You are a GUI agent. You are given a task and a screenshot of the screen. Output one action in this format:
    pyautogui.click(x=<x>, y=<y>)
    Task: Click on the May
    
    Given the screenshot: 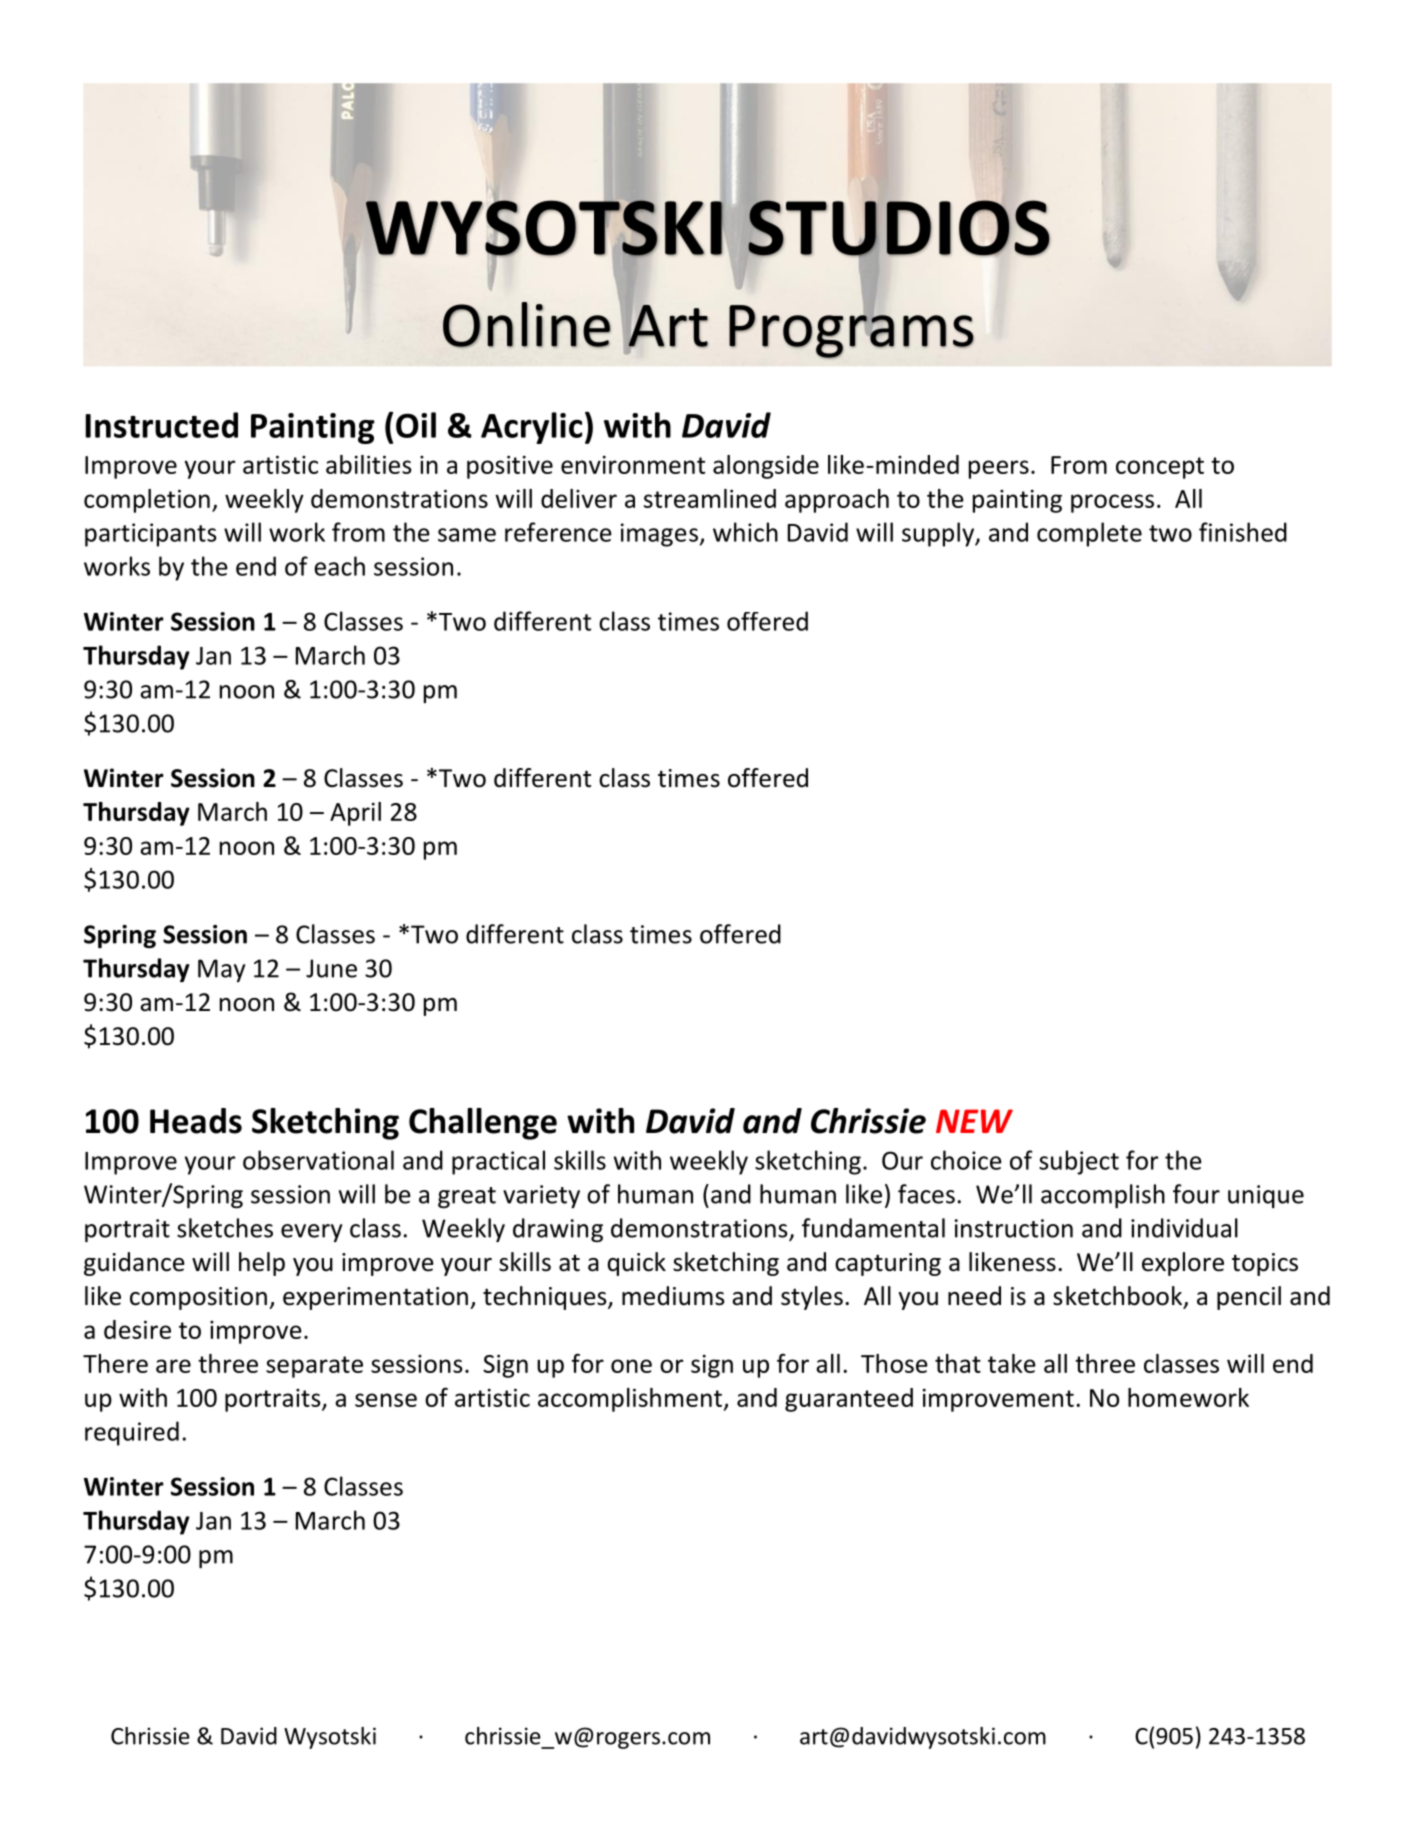 What is the action you would take?
    pyautogui.click(x=221, y=970)
